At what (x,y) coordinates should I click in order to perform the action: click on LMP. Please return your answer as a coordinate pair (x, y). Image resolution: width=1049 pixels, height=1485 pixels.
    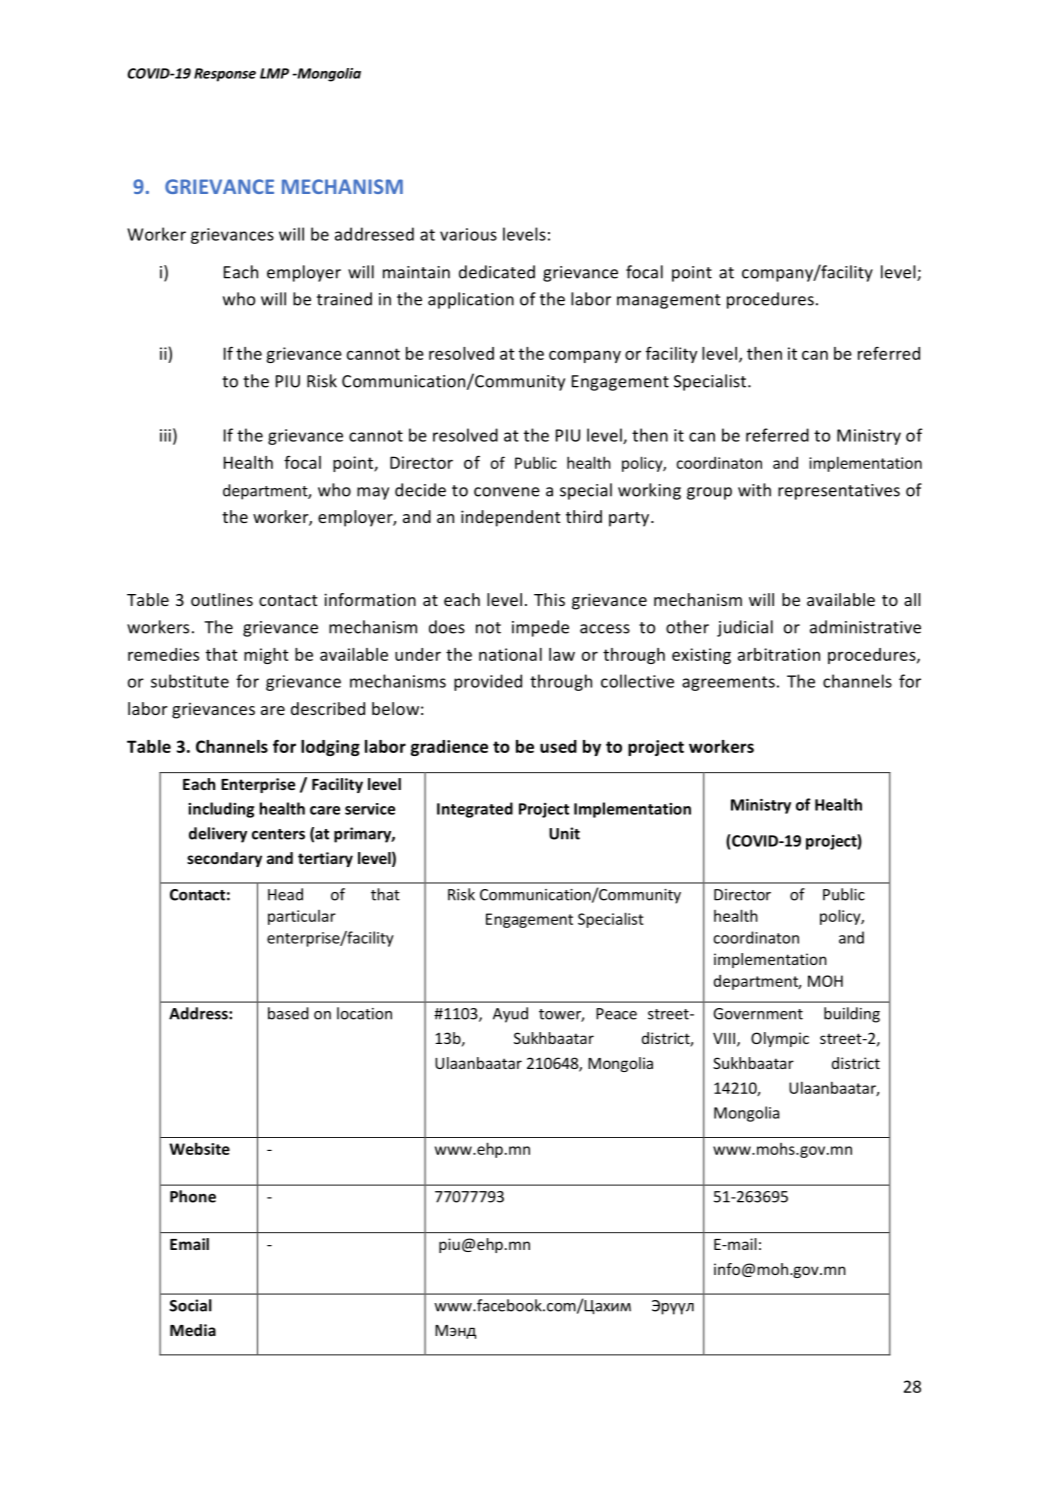
    Looking at the image, I should click on (274, 73).
